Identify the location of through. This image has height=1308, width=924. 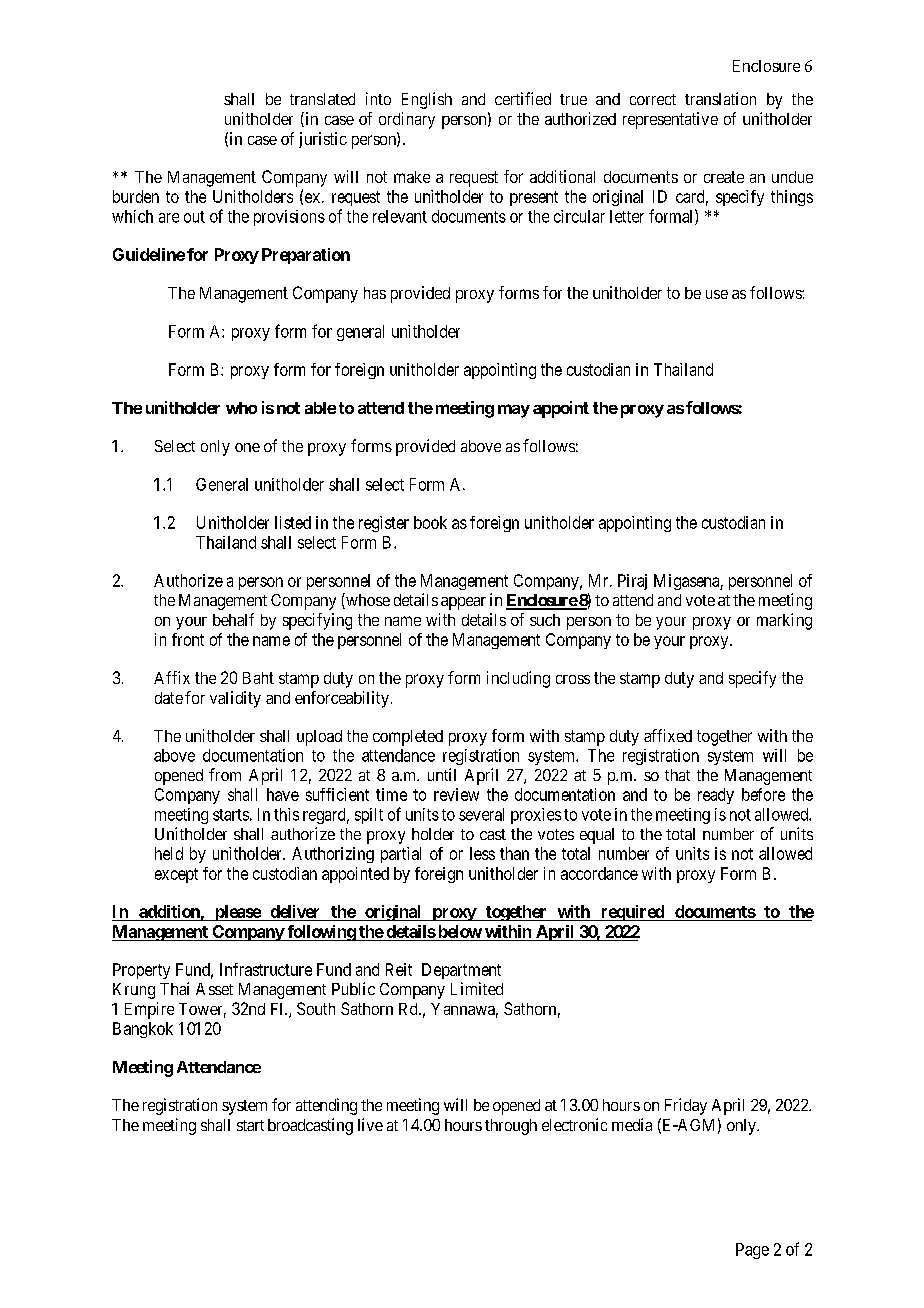
(511, 1127).
